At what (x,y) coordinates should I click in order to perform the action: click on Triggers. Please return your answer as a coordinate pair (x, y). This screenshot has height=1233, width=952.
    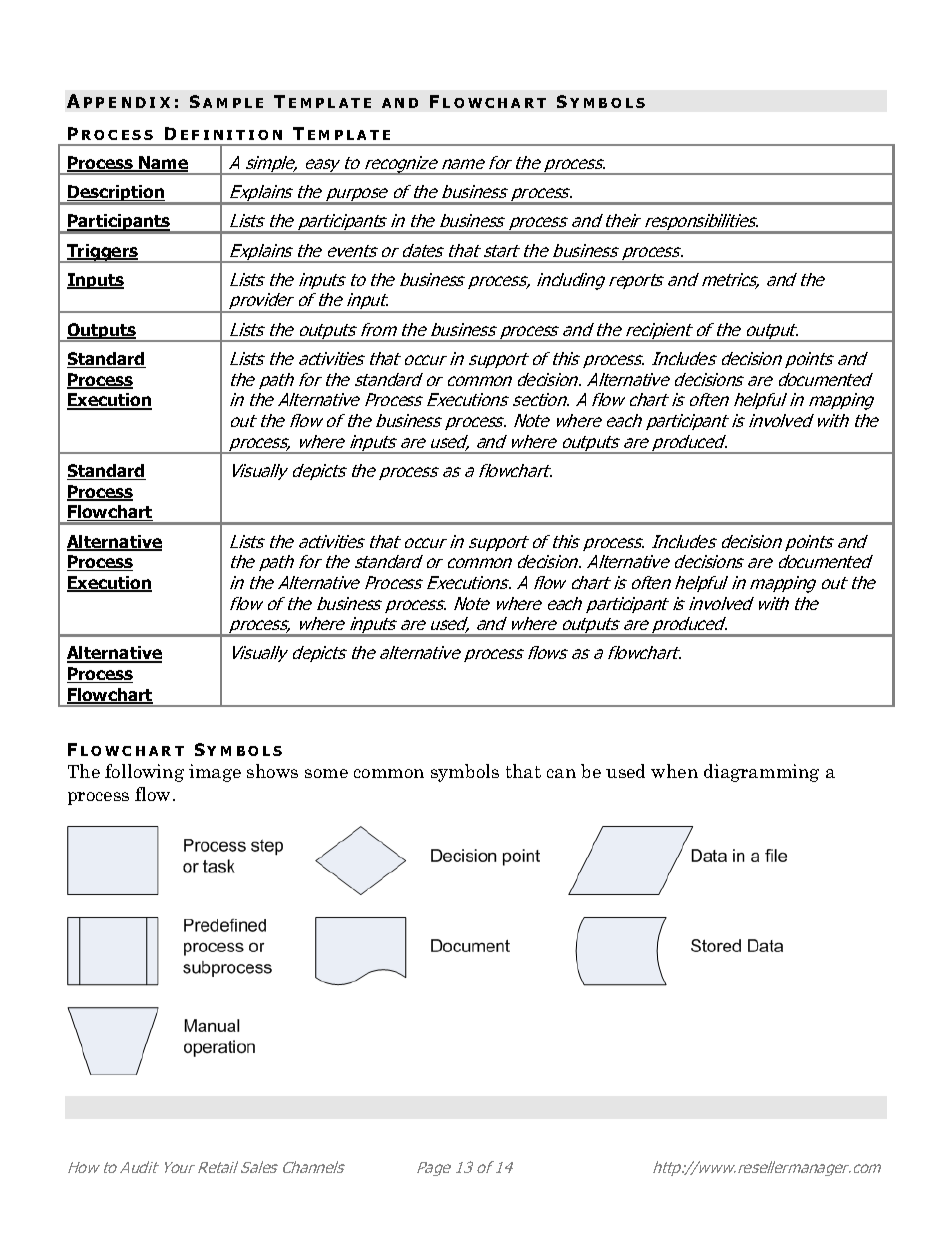
    Looking at the image, I should click on (103, 253).
